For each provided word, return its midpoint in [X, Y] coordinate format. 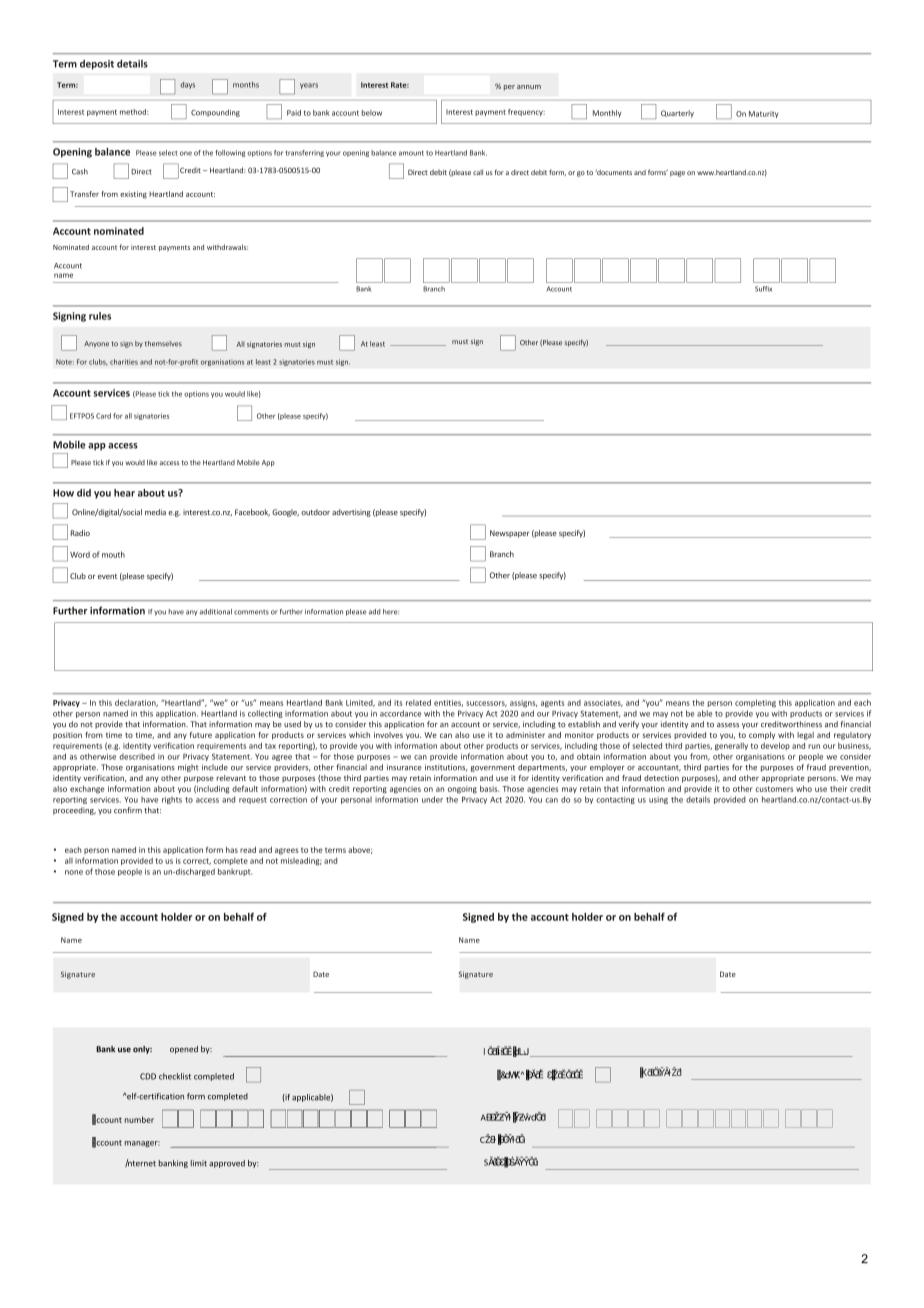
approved [227, 1164]
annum [529, 87]
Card [103, 416]
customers [774, 789]
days [187, 85]
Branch [434, 289]
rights [172, 800]
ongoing [462, 790]
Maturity [763, 114]
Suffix [763, 289]
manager [142, 1144]
